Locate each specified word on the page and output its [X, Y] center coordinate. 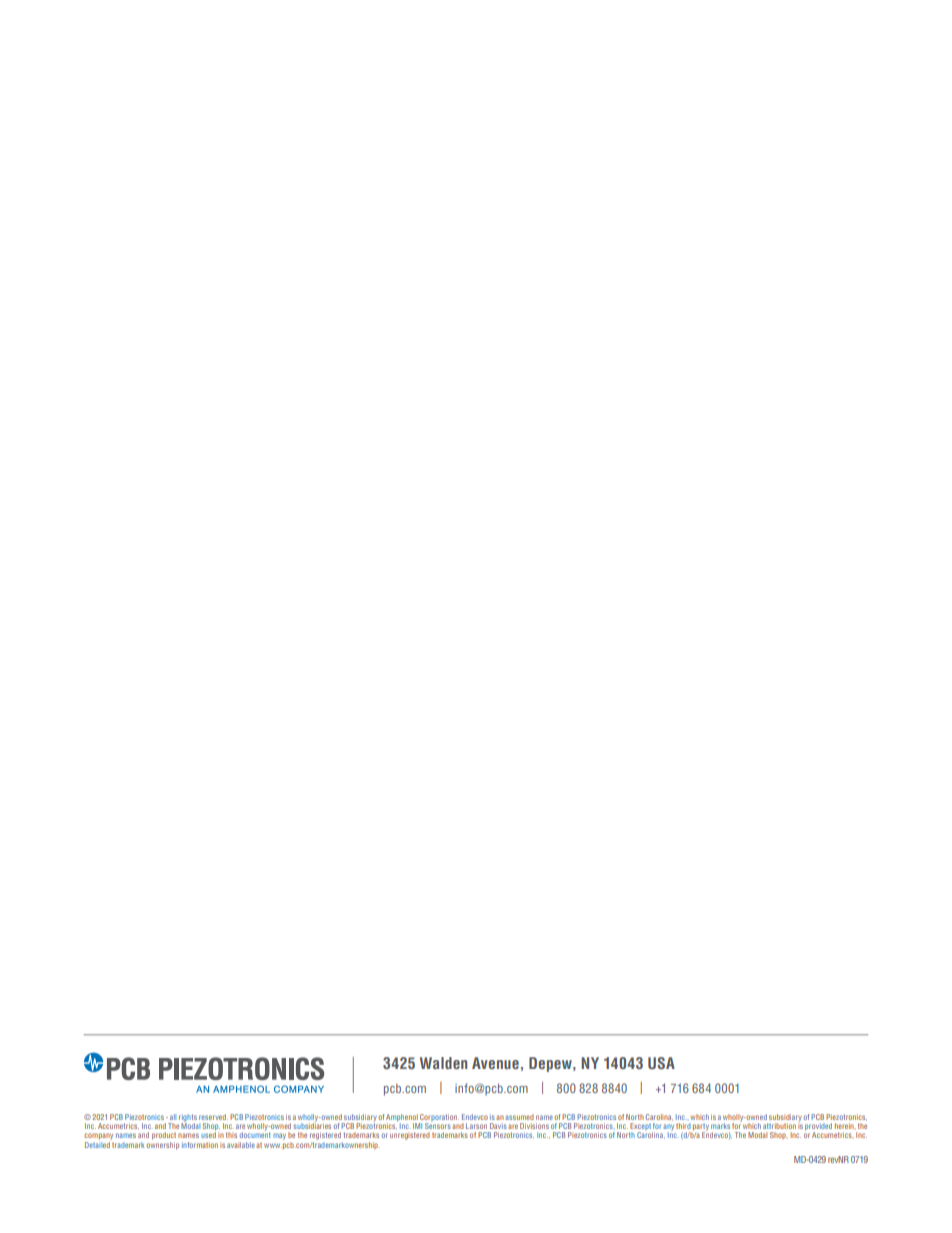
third [683, 1126]
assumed [519, 1117]
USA [661, 1063]
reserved [213, 1117]
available [241, 1145]
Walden [443, 1063]
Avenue [495, 1063]
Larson [476, 1126]
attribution [779, 1126]
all [173, 1117]
